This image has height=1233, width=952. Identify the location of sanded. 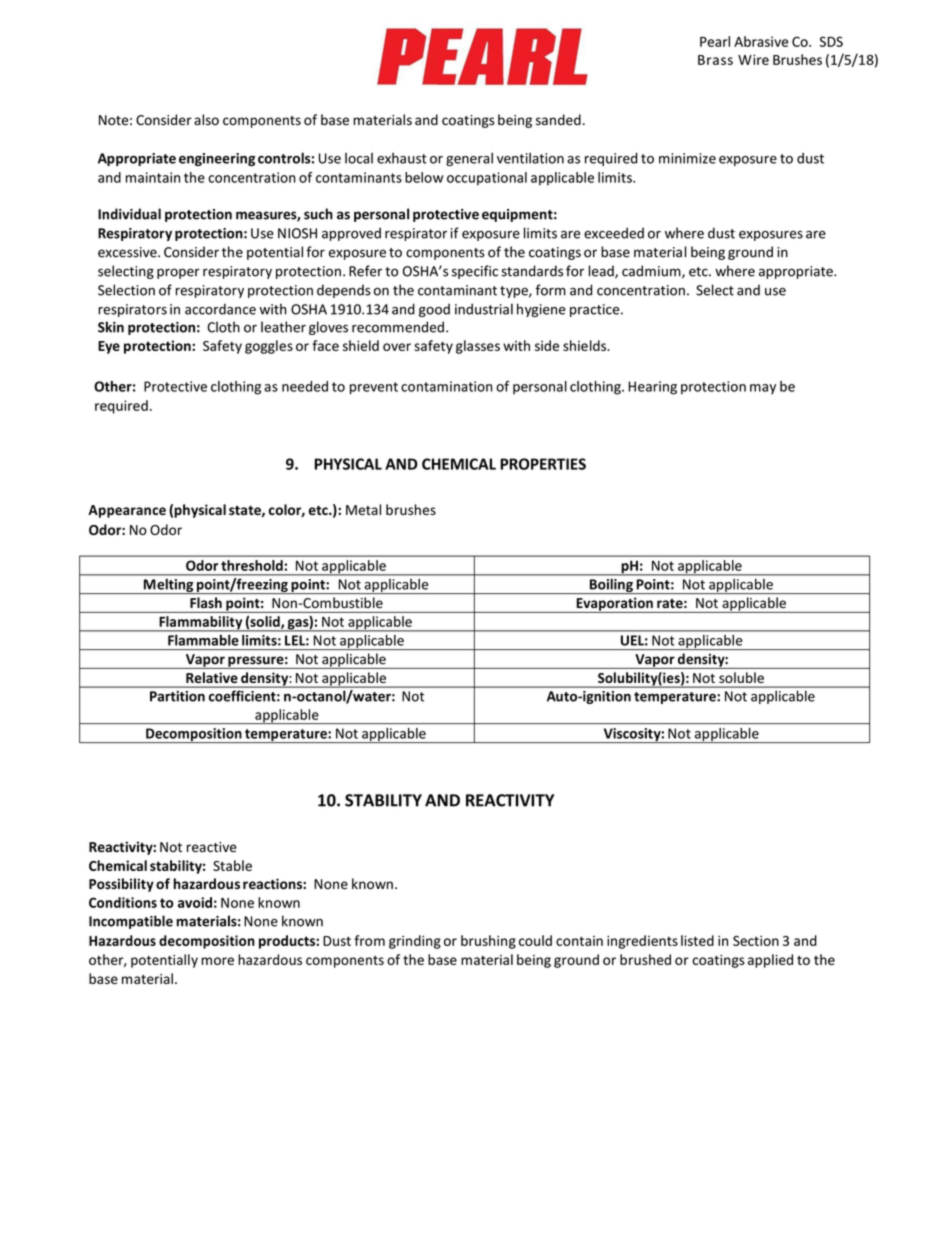
(558, 120).
